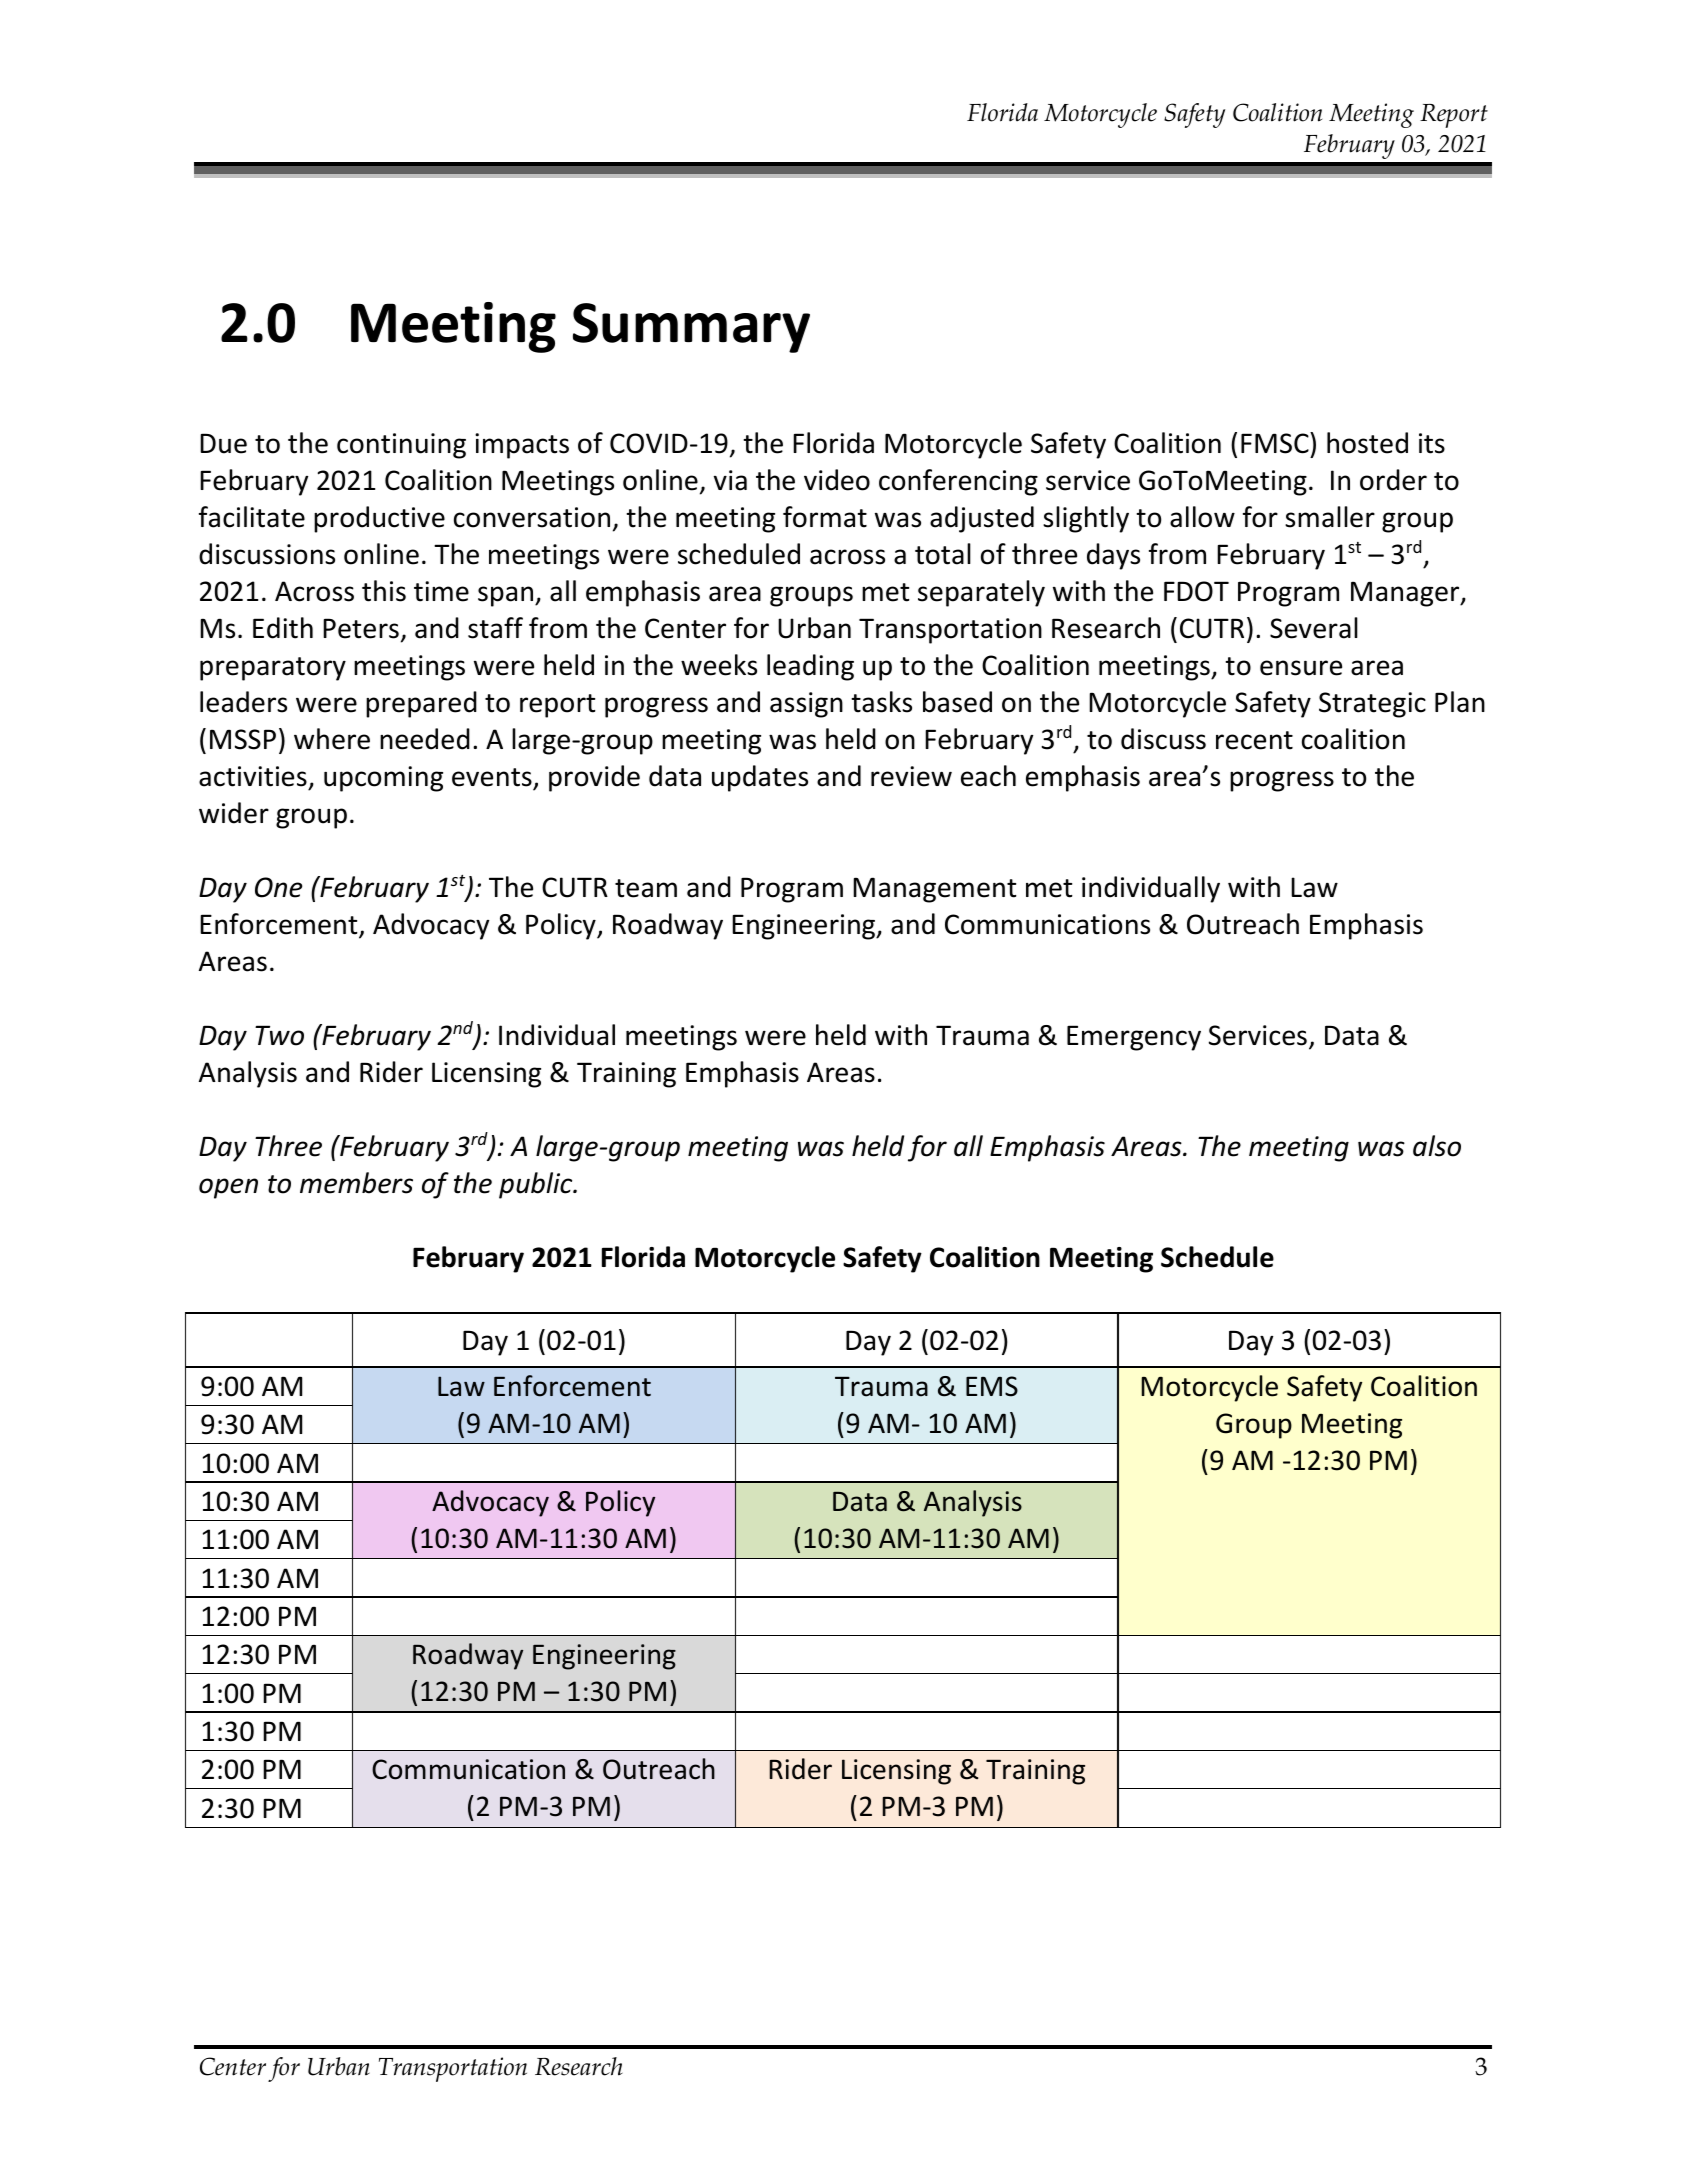  What do you see at coordinates (1437, 1146) in the page?
I see `also` at bounding box center [1437, 1146].
